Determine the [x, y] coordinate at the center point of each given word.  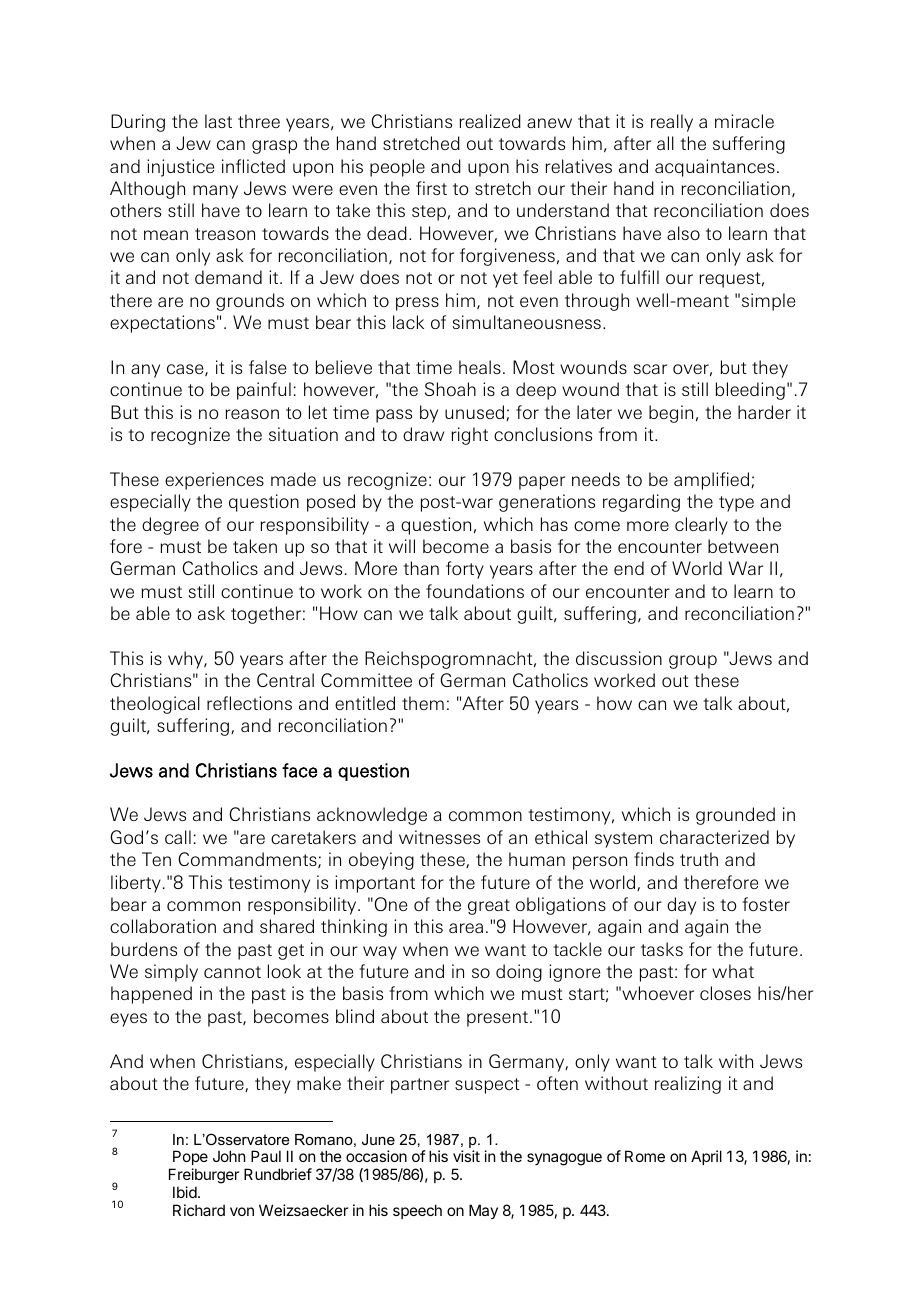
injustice [180, 168]
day [681, 906]
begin [671, 414]
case [186, 370]
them [423, 703]
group [693, 662]
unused [476, 413]
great [489, 907]
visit [466, 1156]
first [431, 188]
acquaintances [715, 168]
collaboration [163, 926]
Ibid [185, 1192]
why [186, 660]
